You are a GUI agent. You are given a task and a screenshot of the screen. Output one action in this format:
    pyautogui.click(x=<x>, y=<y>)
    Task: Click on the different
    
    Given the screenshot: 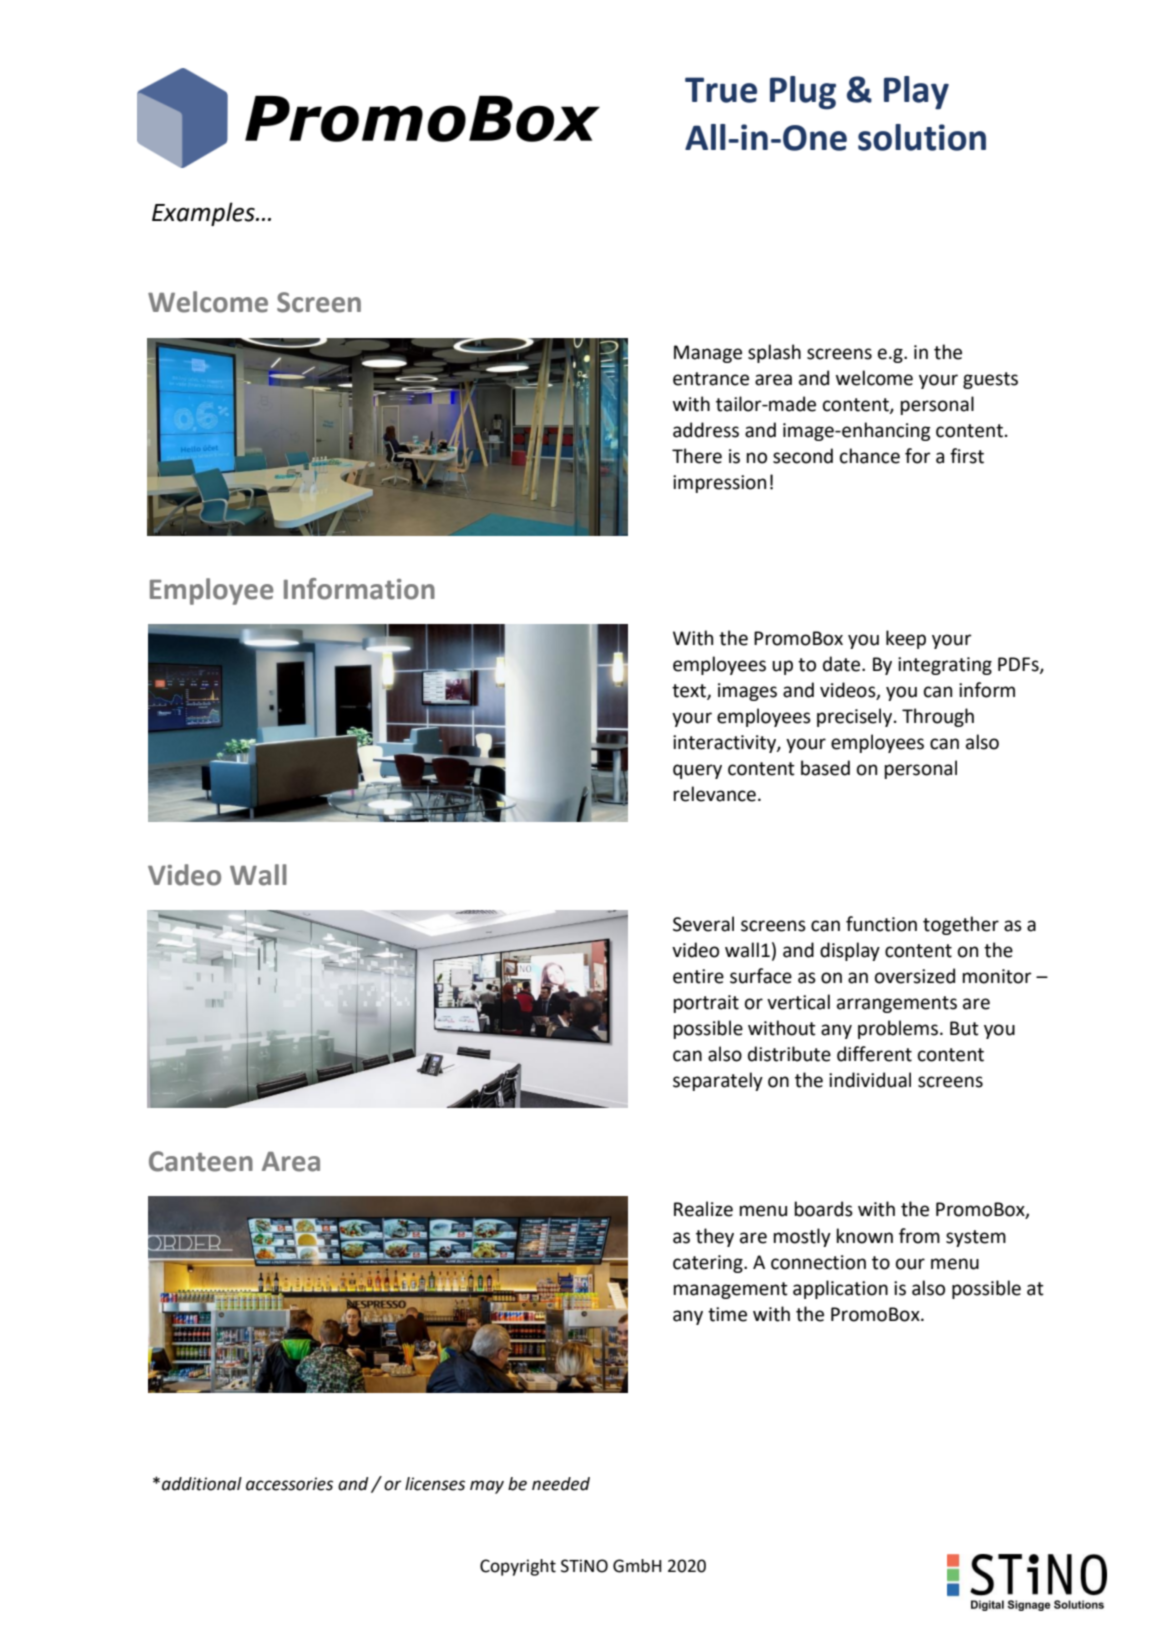 What is the action you would take?
    pyautogui.click(x=874, y=1054)
